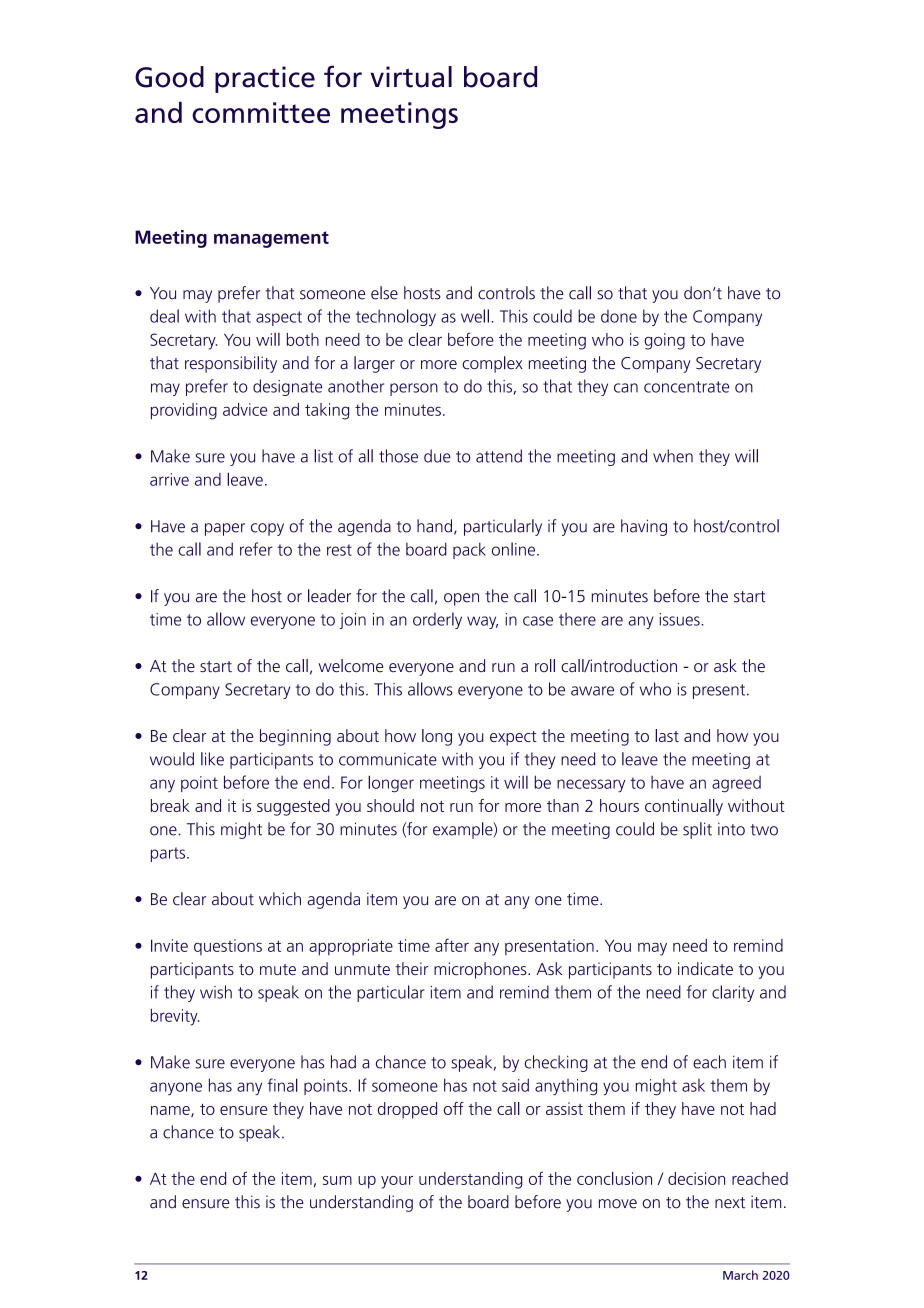  Describe the element at coordinates (261, 112) in the page. I see `committee` at that location.
